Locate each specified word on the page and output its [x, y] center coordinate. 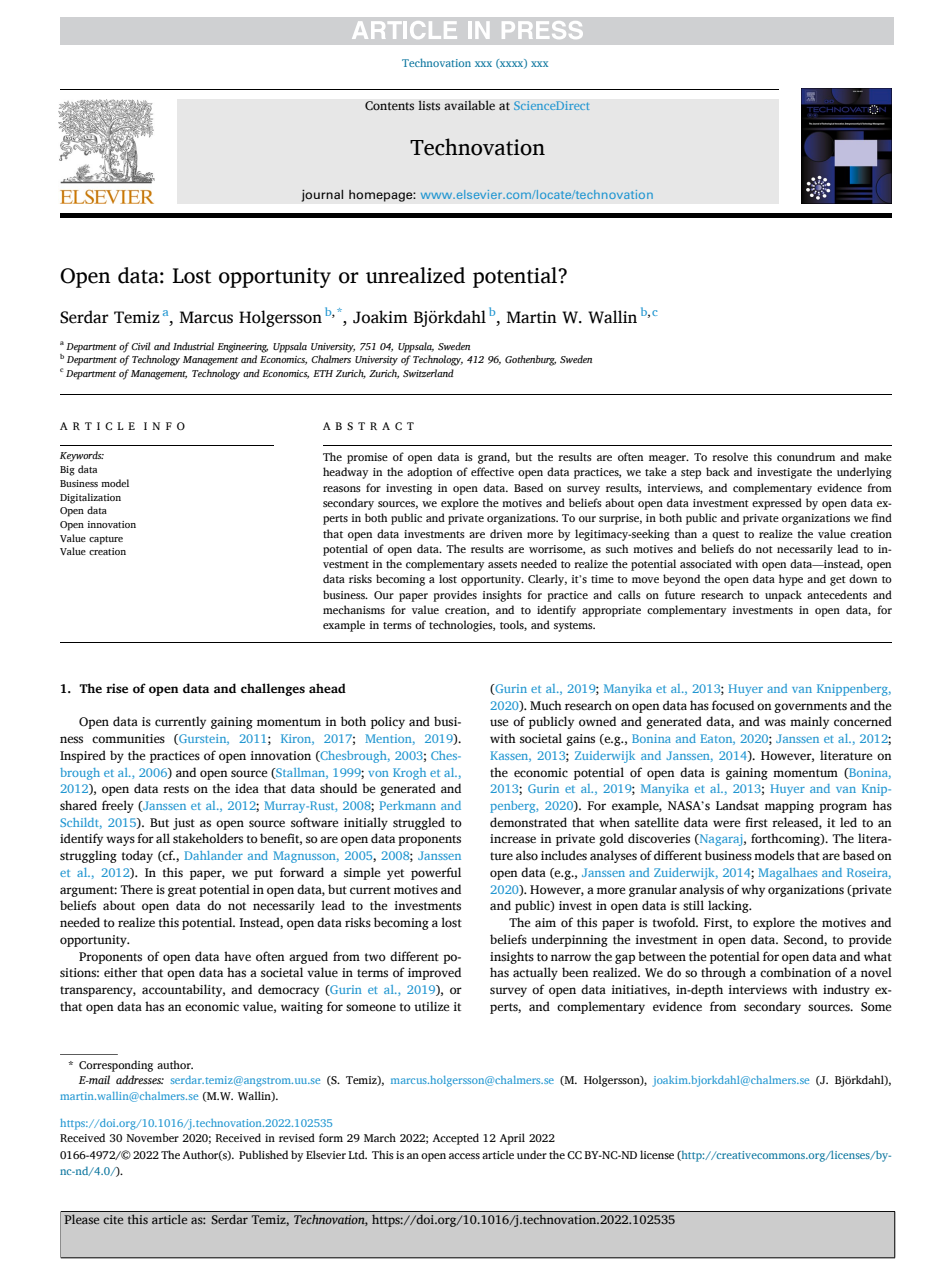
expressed [777, 504]
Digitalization [90, 498]
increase [513, 838]
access [464, 1156]
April [512, 1139]
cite [113, 1219]
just [184, 824]
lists [429, 105]
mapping [789, 807]
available [469, 105]
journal [322, 195]
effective [492, 471]
